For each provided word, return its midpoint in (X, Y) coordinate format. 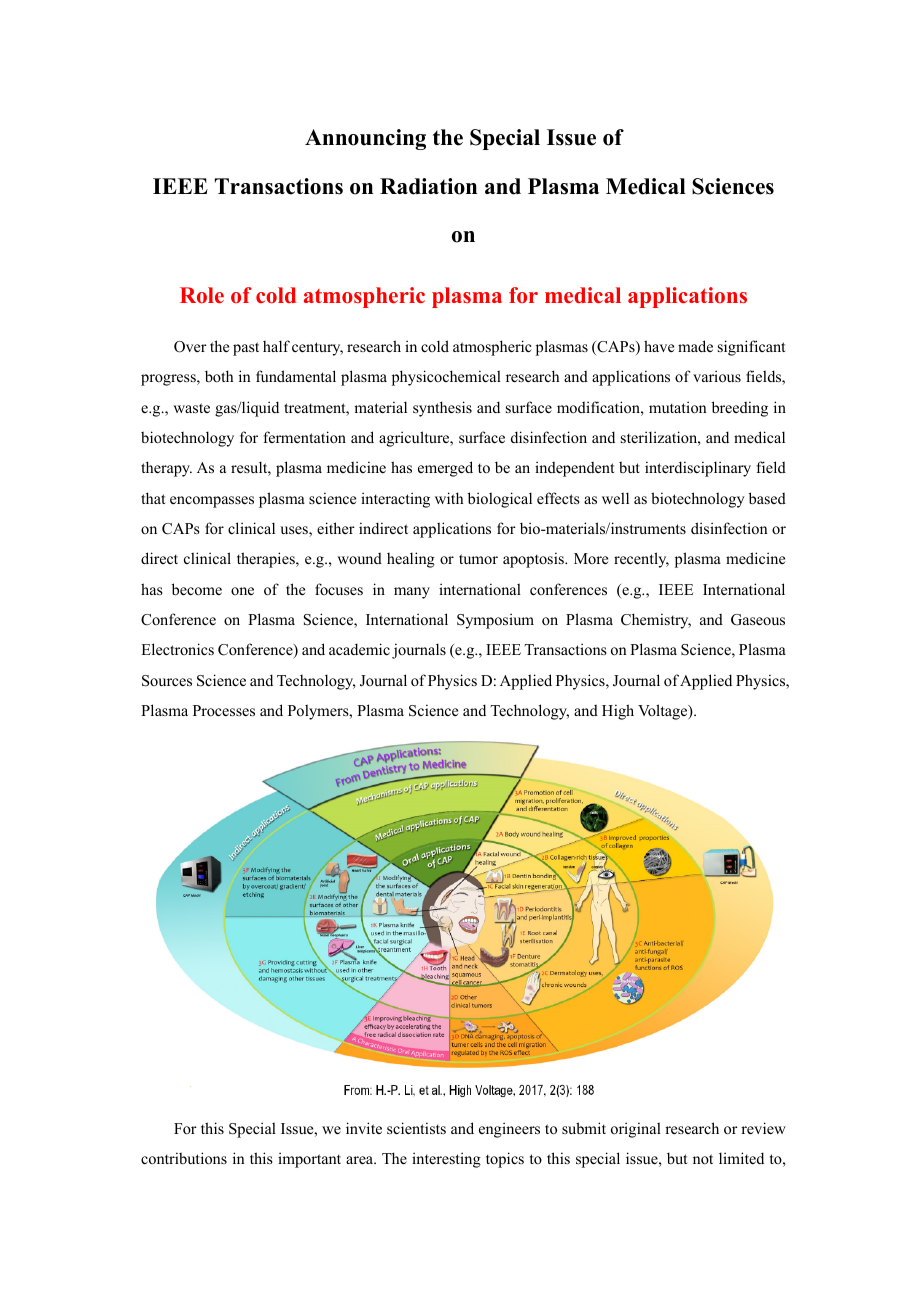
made (695, 346)
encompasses (212, 502)
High (618, 712)
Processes (224, 710)
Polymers (319, 712)
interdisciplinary (698, 469)
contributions (184, 1158)
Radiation (428, 186)
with (449, 498)
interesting (446, 1160)
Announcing (365, 139)
